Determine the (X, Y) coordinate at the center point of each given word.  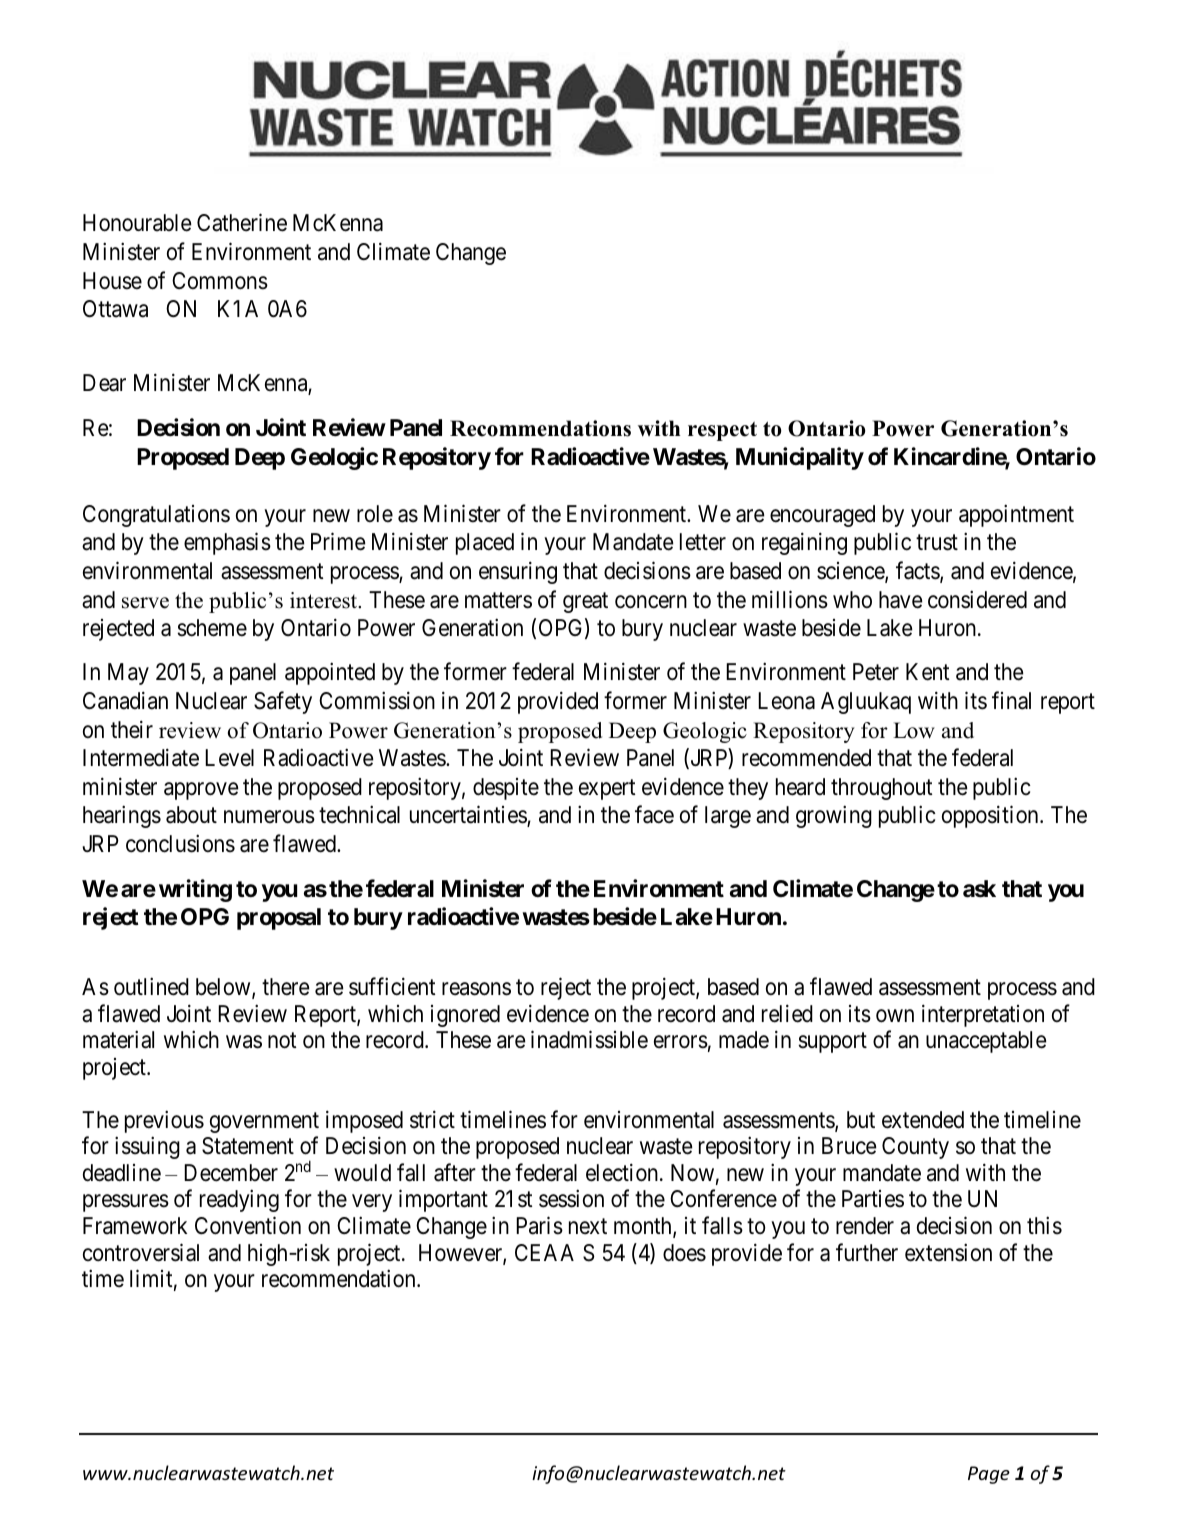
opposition (991, 817)
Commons (220, 281)
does (684, 1253)
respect (722, 431)
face (654, 815)
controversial (141, 1252)
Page (989, 1475)
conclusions (180, 843)
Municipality (800, 458)
